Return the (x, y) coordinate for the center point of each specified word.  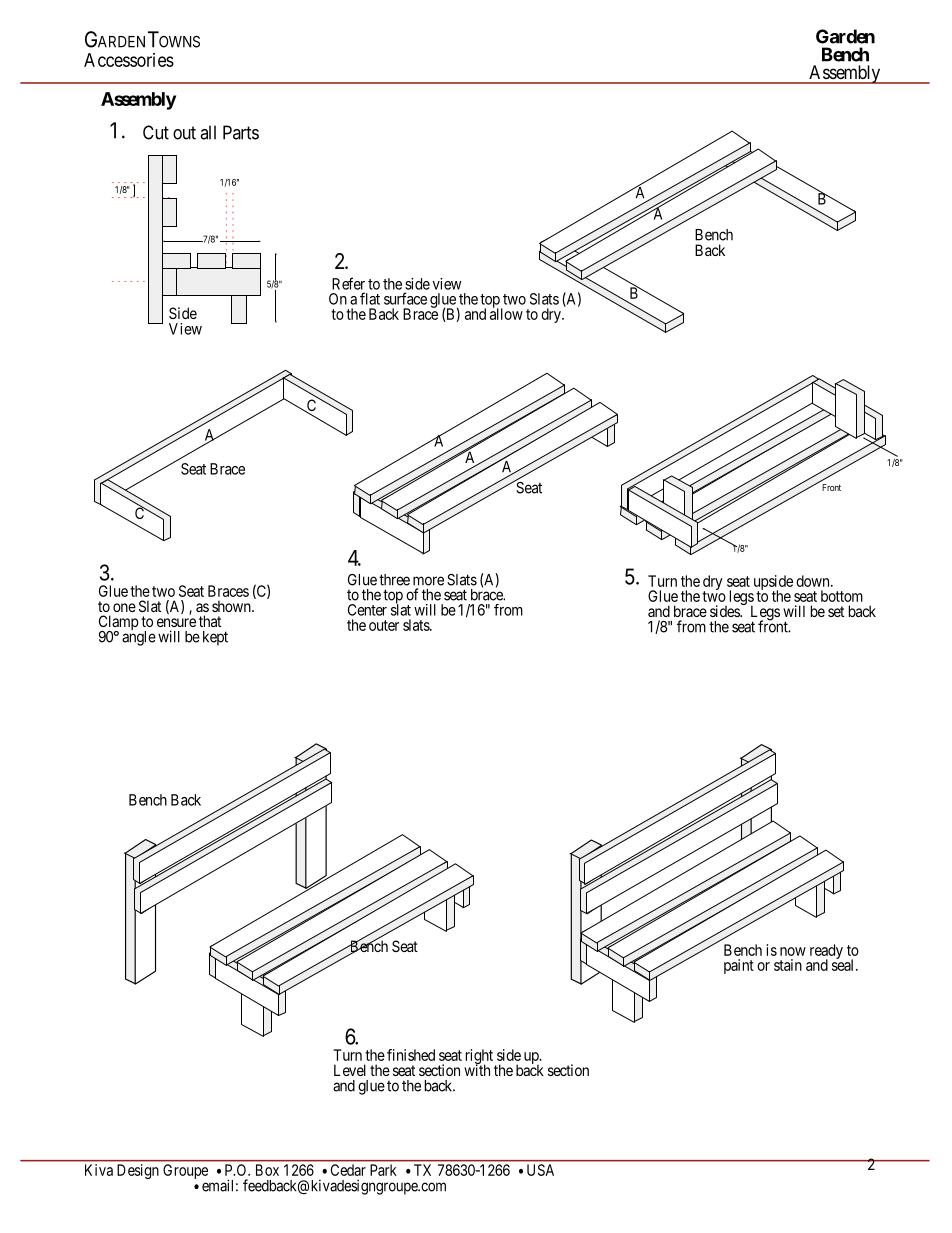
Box (267, 1170)
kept (215, 638)
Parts (241, 132)
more (428, 581)
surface (405, 298)
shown (232, 606)
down (814, 581)
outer (384, 625)
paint (739, 966)
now (793, 951)
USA (540, 1170)
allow (506, 313)
